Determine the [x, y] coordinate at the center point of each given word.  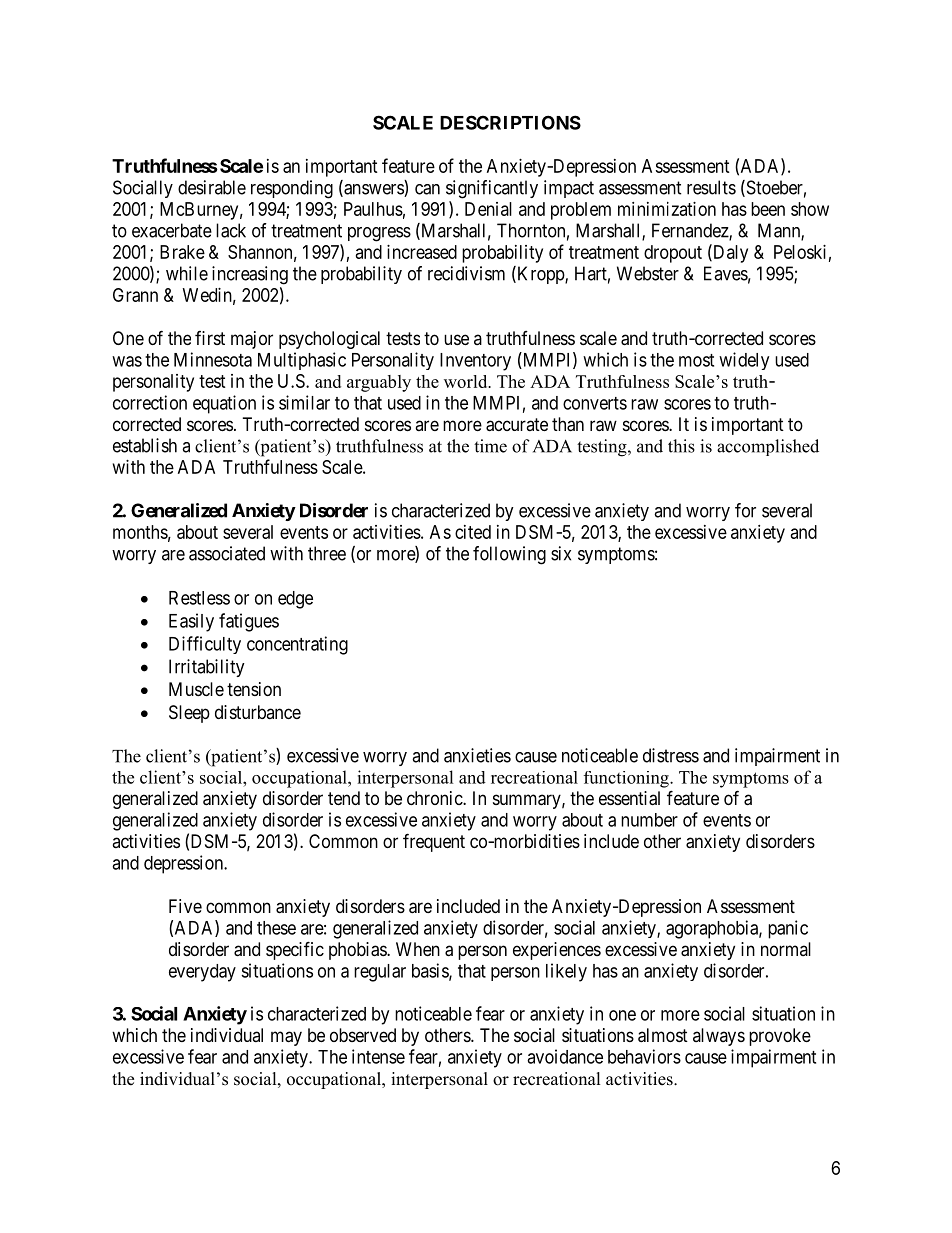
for [745, 510]
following [509, 555]
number [649, 820]
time [490, 446]
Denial [488, 209]
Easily [191, 622]
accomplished [768, 447]
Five [185, 906]
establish [145, 445]
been [768, 209]
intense [378, 1056]
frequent [434, 842]
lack [231, 230]
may [286, 1038]
